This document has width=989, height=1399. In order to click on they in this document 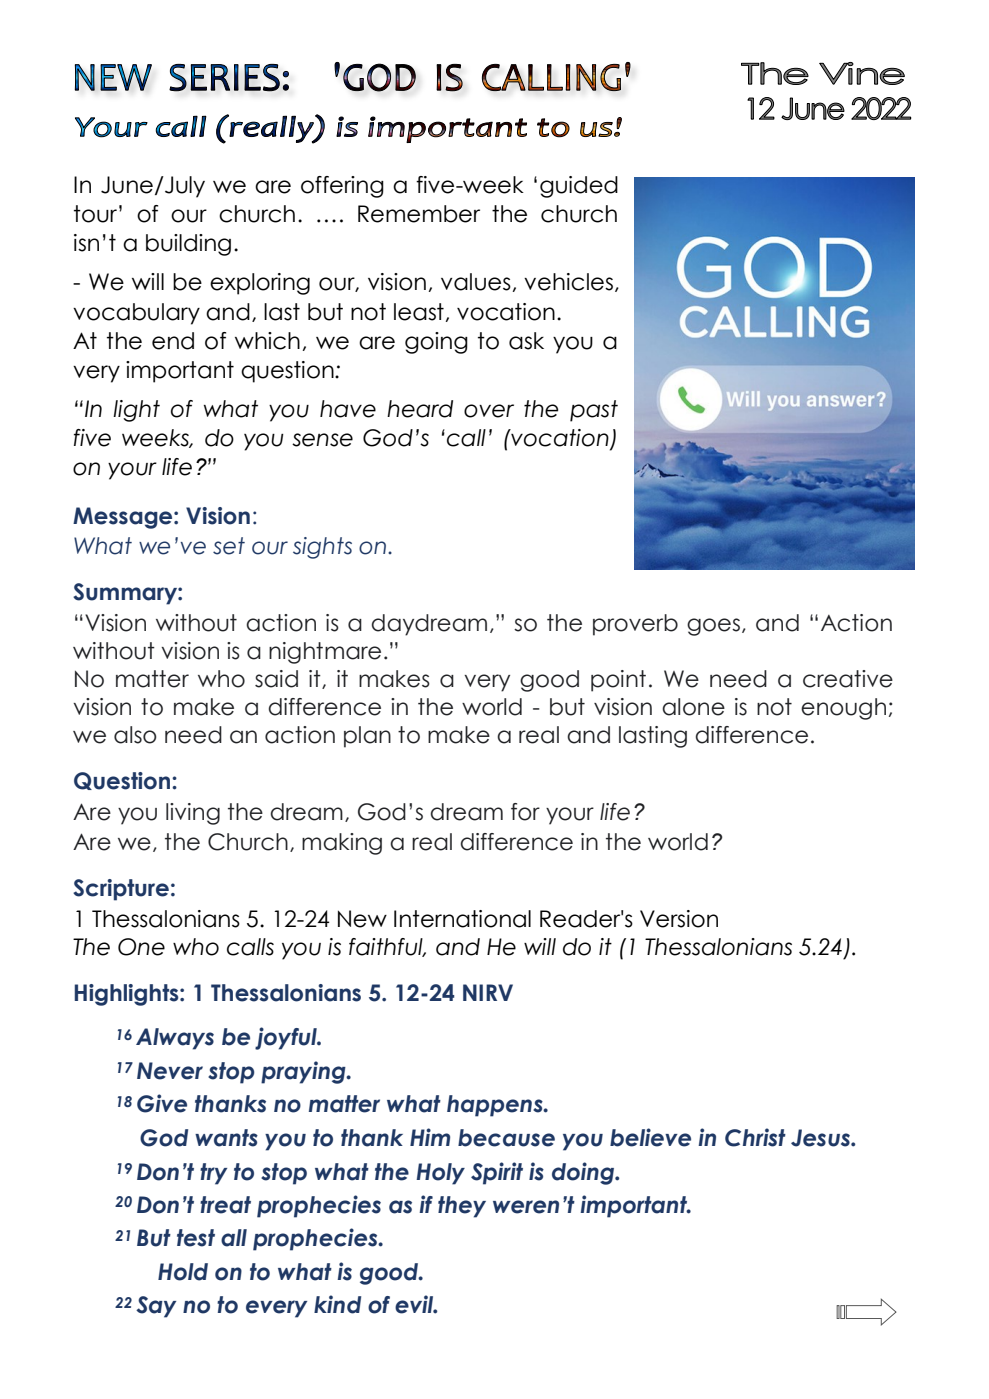, I will do `click(462, 1207)`.
